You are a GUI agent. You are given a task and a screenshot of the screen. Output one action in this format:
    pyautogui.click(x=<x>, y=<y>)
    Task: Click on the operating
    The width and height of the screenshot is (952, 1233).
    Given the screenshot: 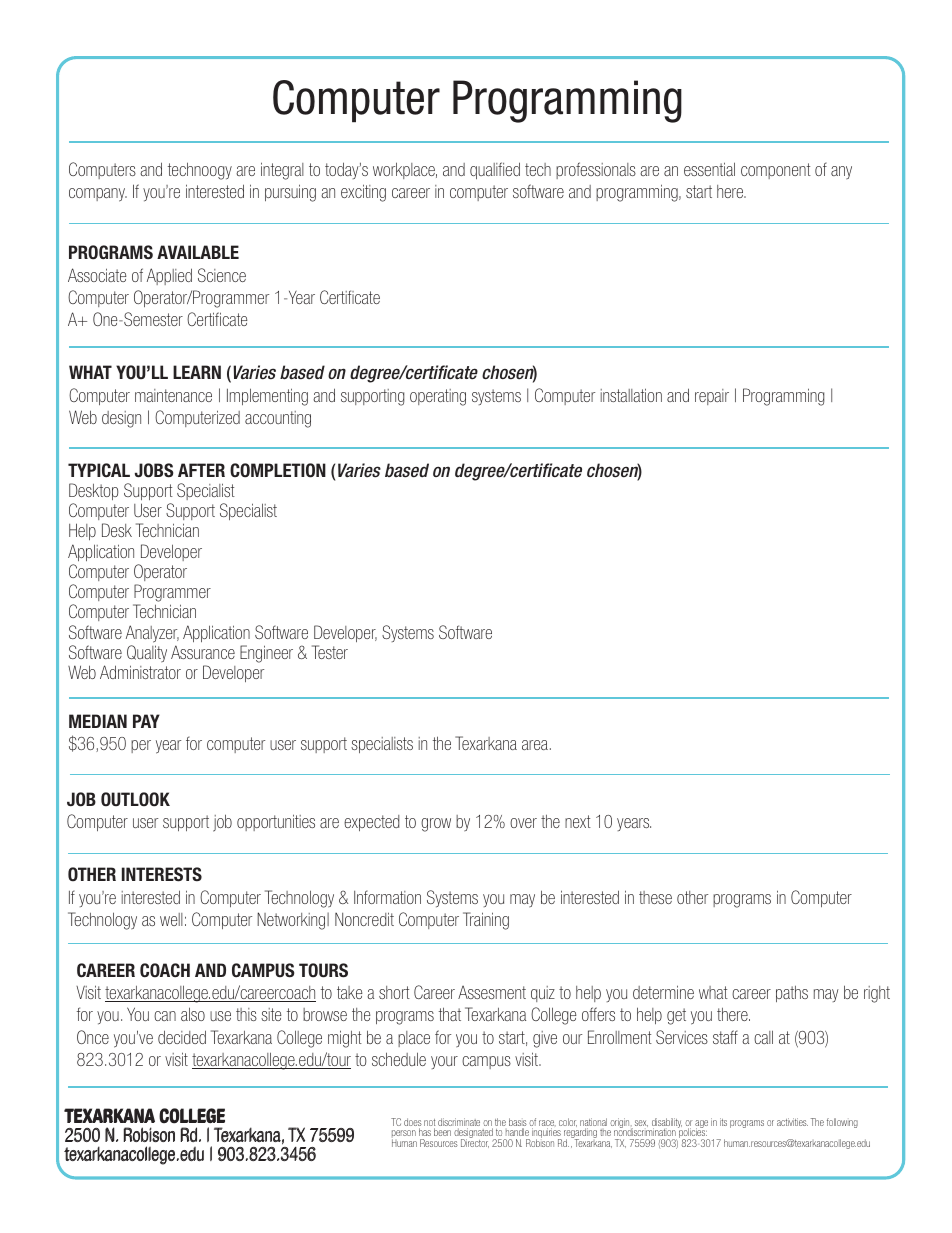 What is the action you would take?
    pyautogui.click(x=438, y=397)
